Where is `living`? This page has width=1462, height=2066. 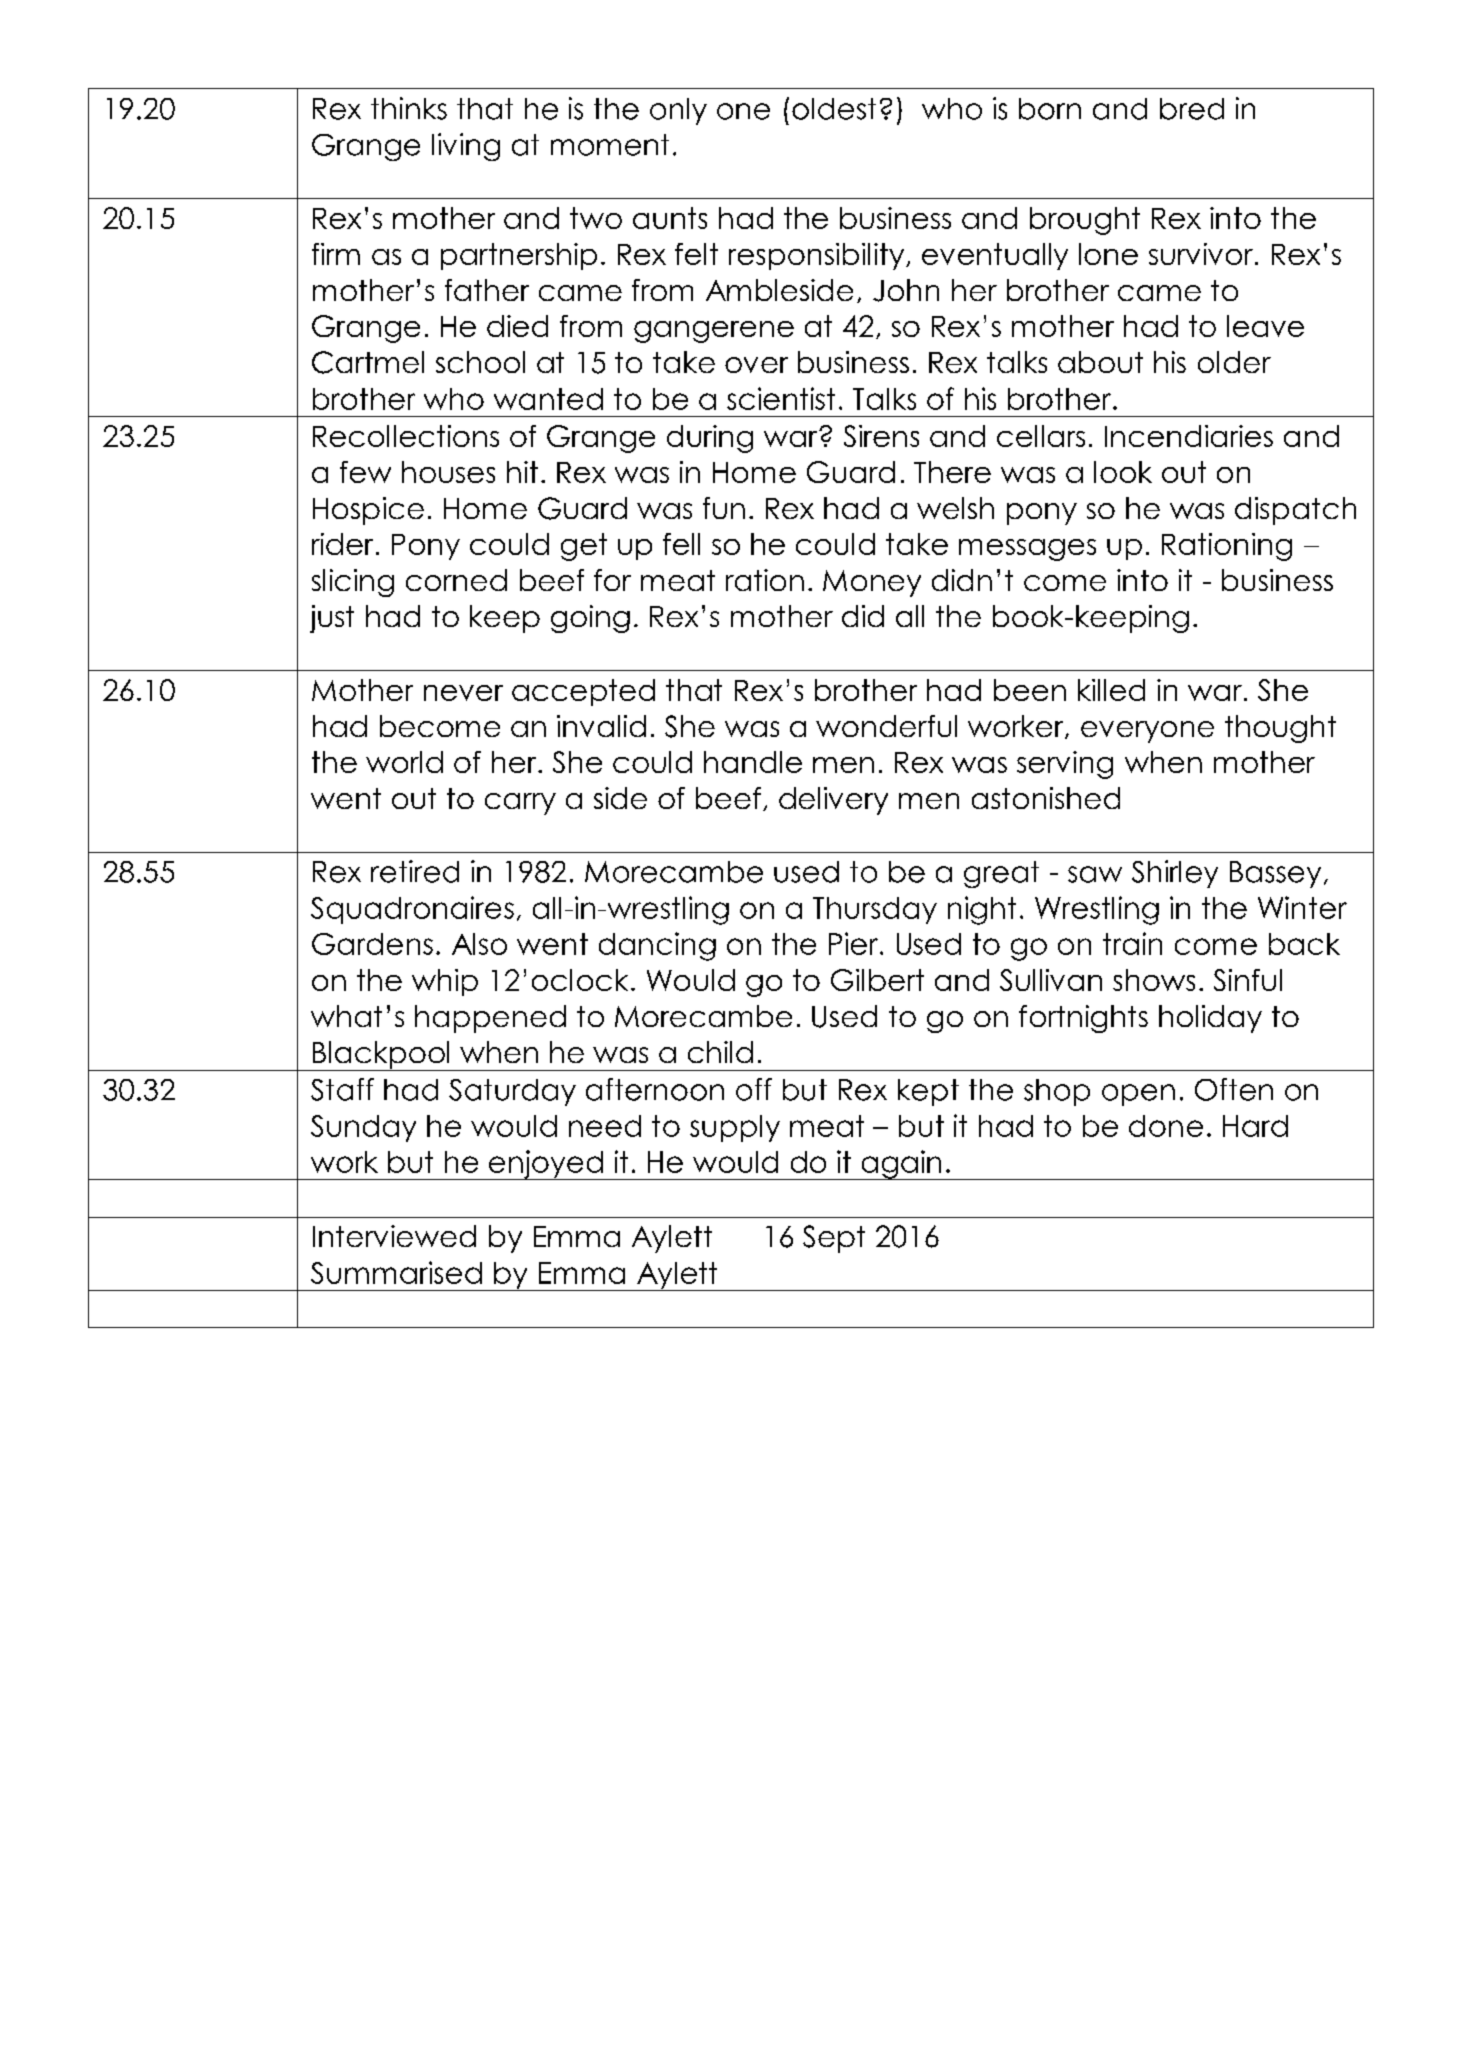
living is located at coordinates (466, 147).
